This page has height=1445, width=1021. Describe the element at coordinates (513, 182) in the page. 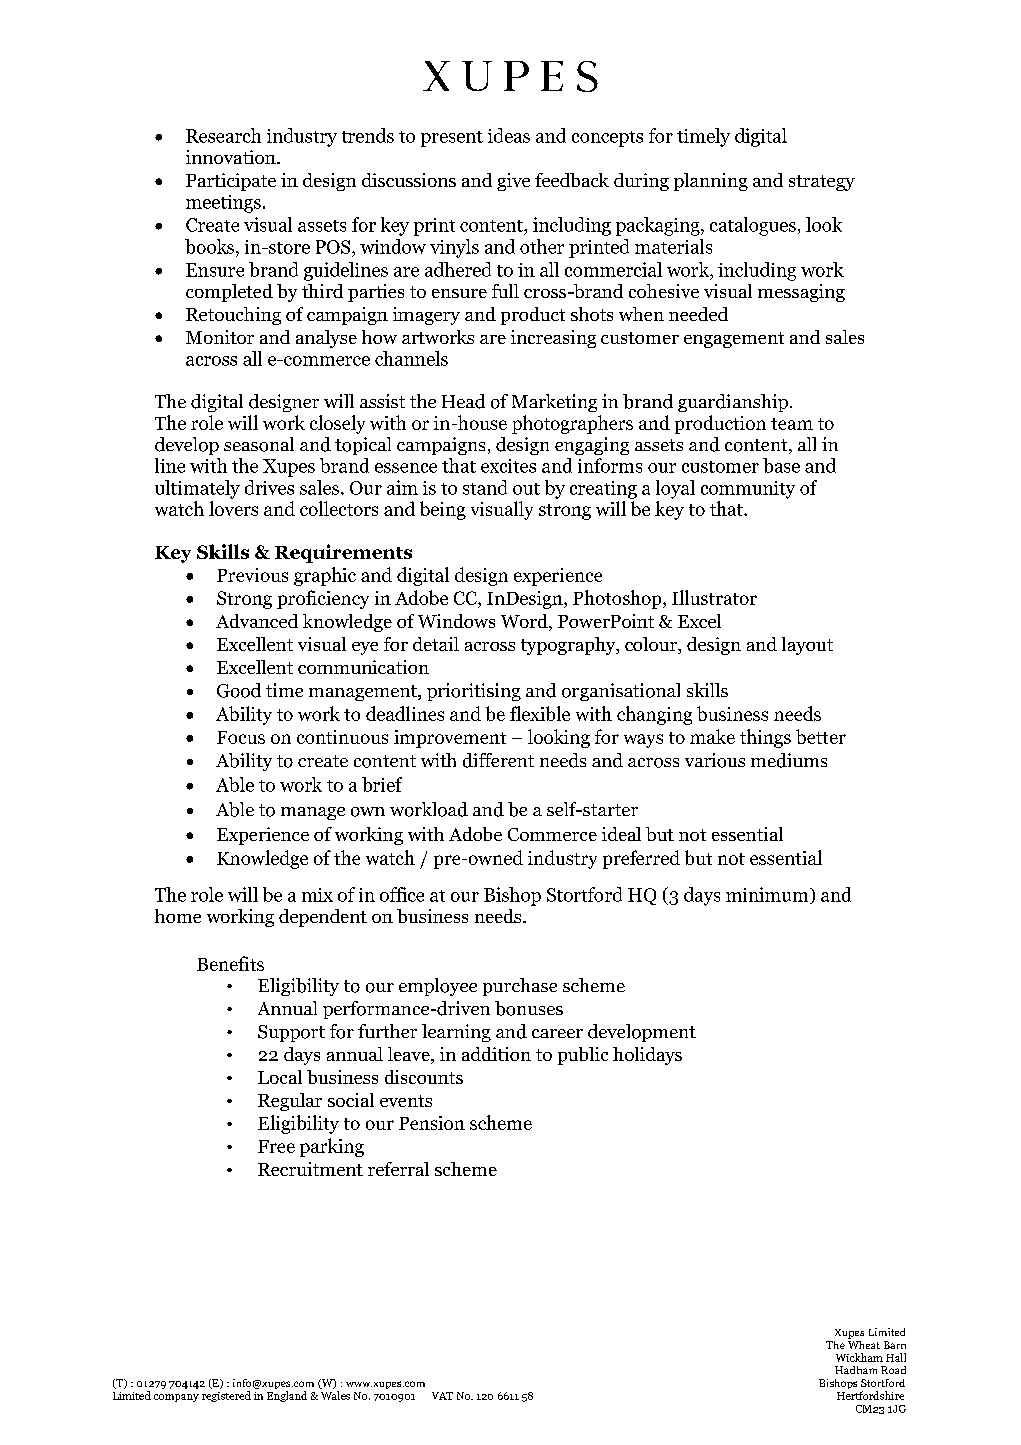

I see `give` at that location.
